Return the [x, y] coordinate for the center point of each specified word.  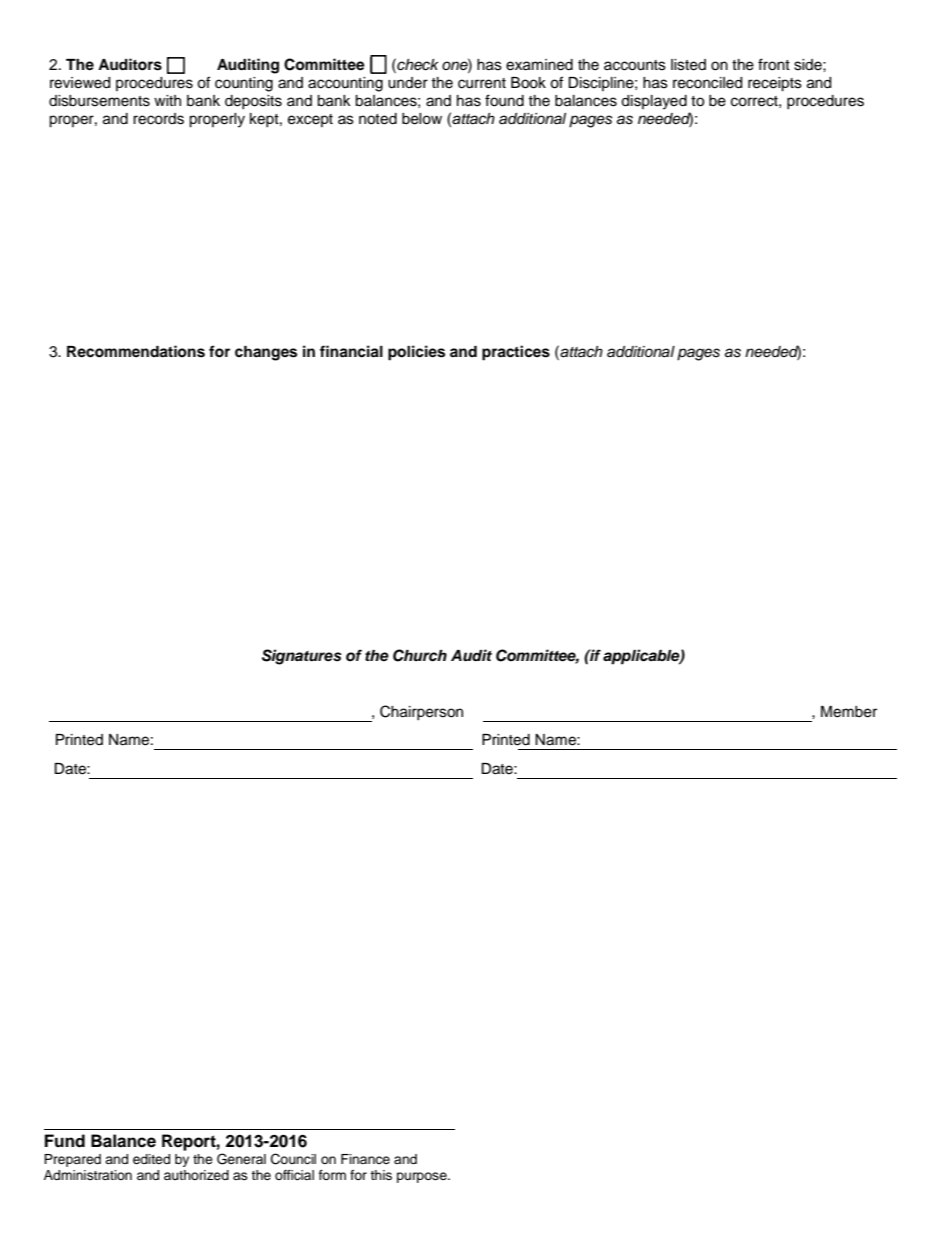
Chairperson [421, 712]
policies [416, 353]
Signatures [302, 657]
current [482, 83]
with [167, 100]
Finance [365, 1159]
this [381, 1175]
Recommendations [136, 351]
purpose [423, 1177]
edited [151, 1159]
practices [516, 353]
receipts [775, 84]
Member [849, 712]
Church [420, 655]
